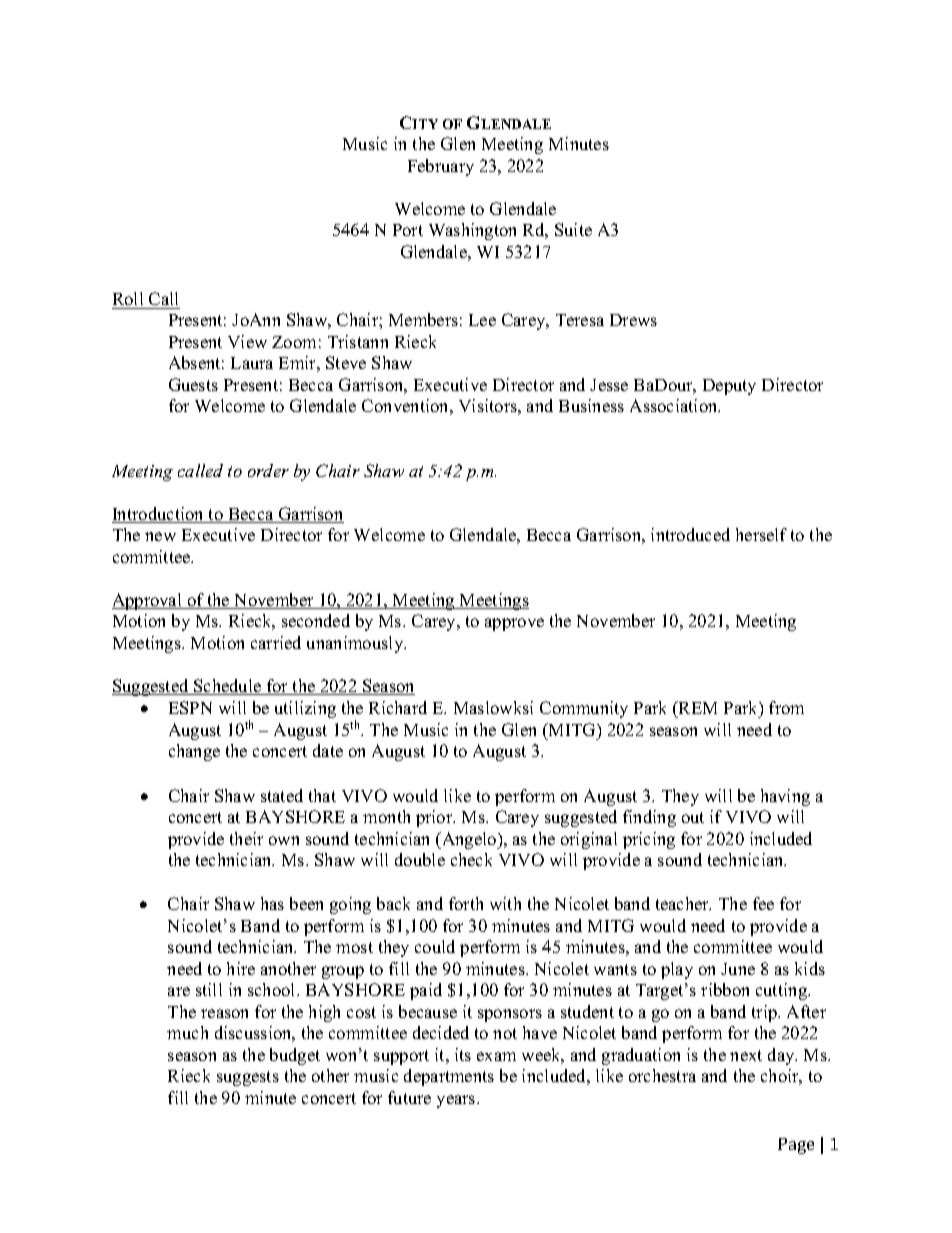  I want to click on REM, so click(697, 707).
